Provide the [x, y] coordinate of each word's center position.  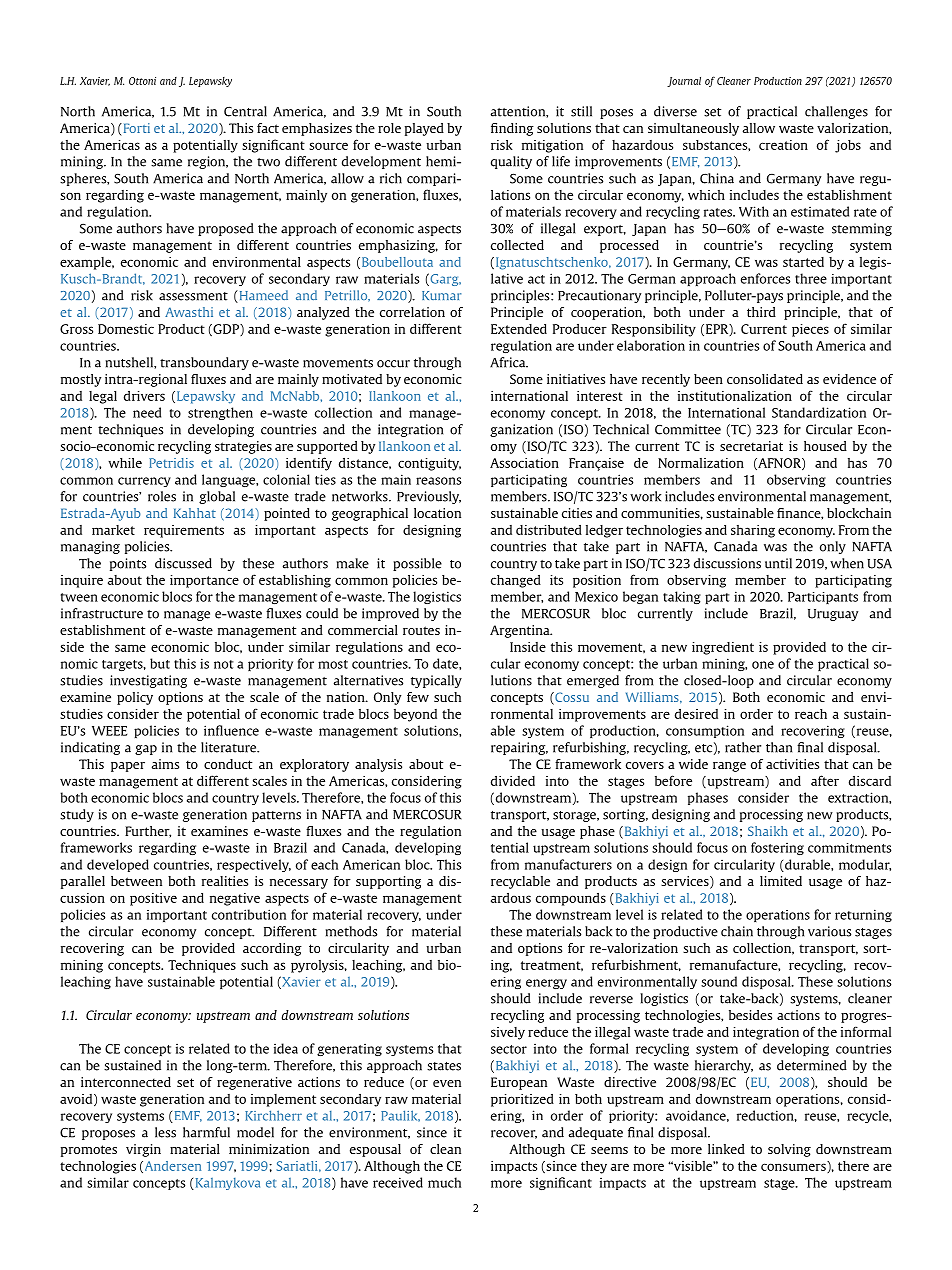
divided [513, 781]
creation [783, 145]
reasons [438, 481]
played [424, 129]
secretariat [751, 446]
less [165, 1132]
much [444, 1182]
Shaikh [768, 831]
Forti [135, 128]
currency [144, 482]
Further [148, 832]
